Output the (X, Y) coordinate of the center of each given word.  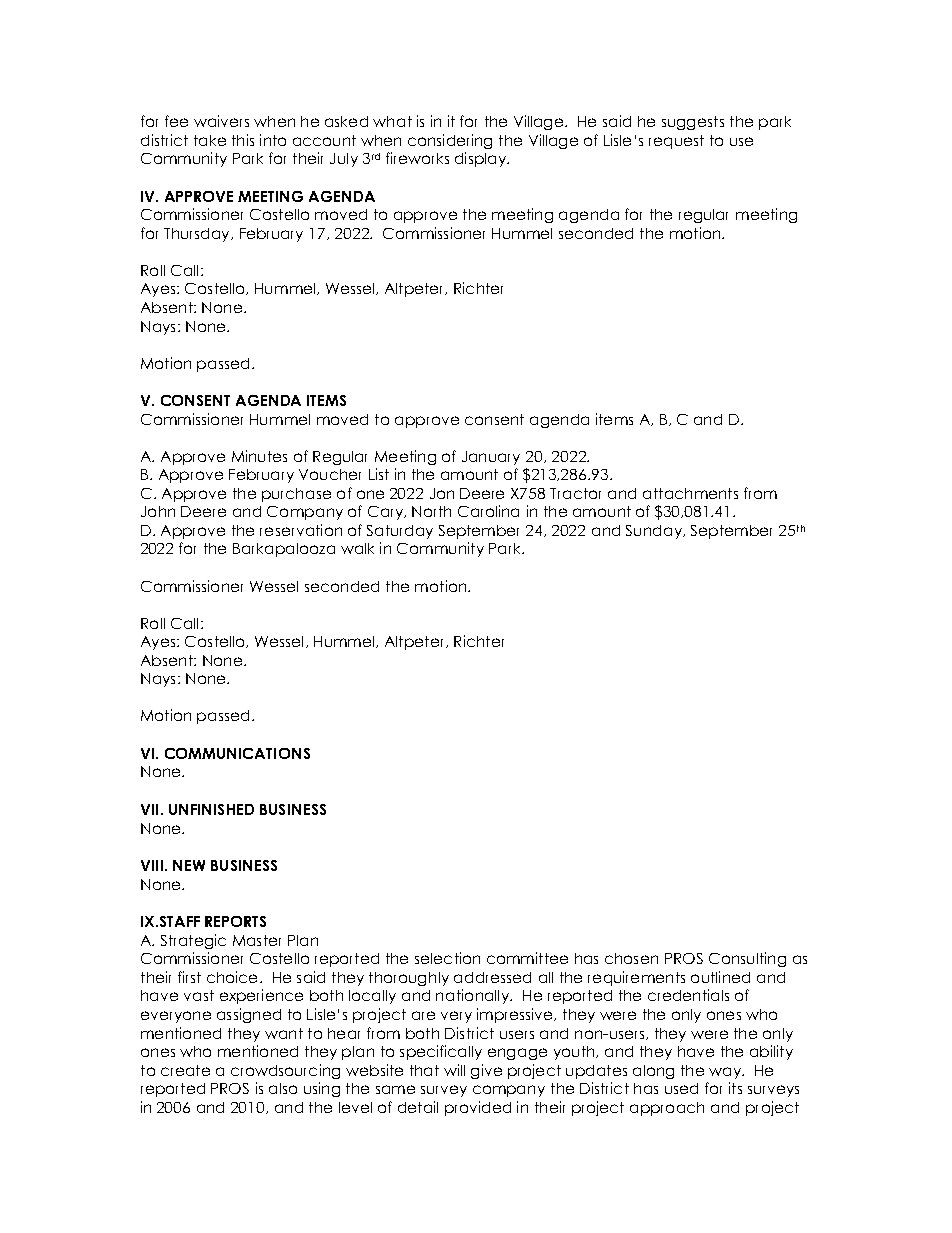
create (185, 1070)
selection (447, 958)
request (676, 142)
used (681, 1088)
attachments (690, 493)
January (491, 458)
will (454, 1070)
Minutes (259, 456)
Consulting (747, 959)
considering (450, 141)
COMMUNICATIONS (237, 753)
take (210, 140)
